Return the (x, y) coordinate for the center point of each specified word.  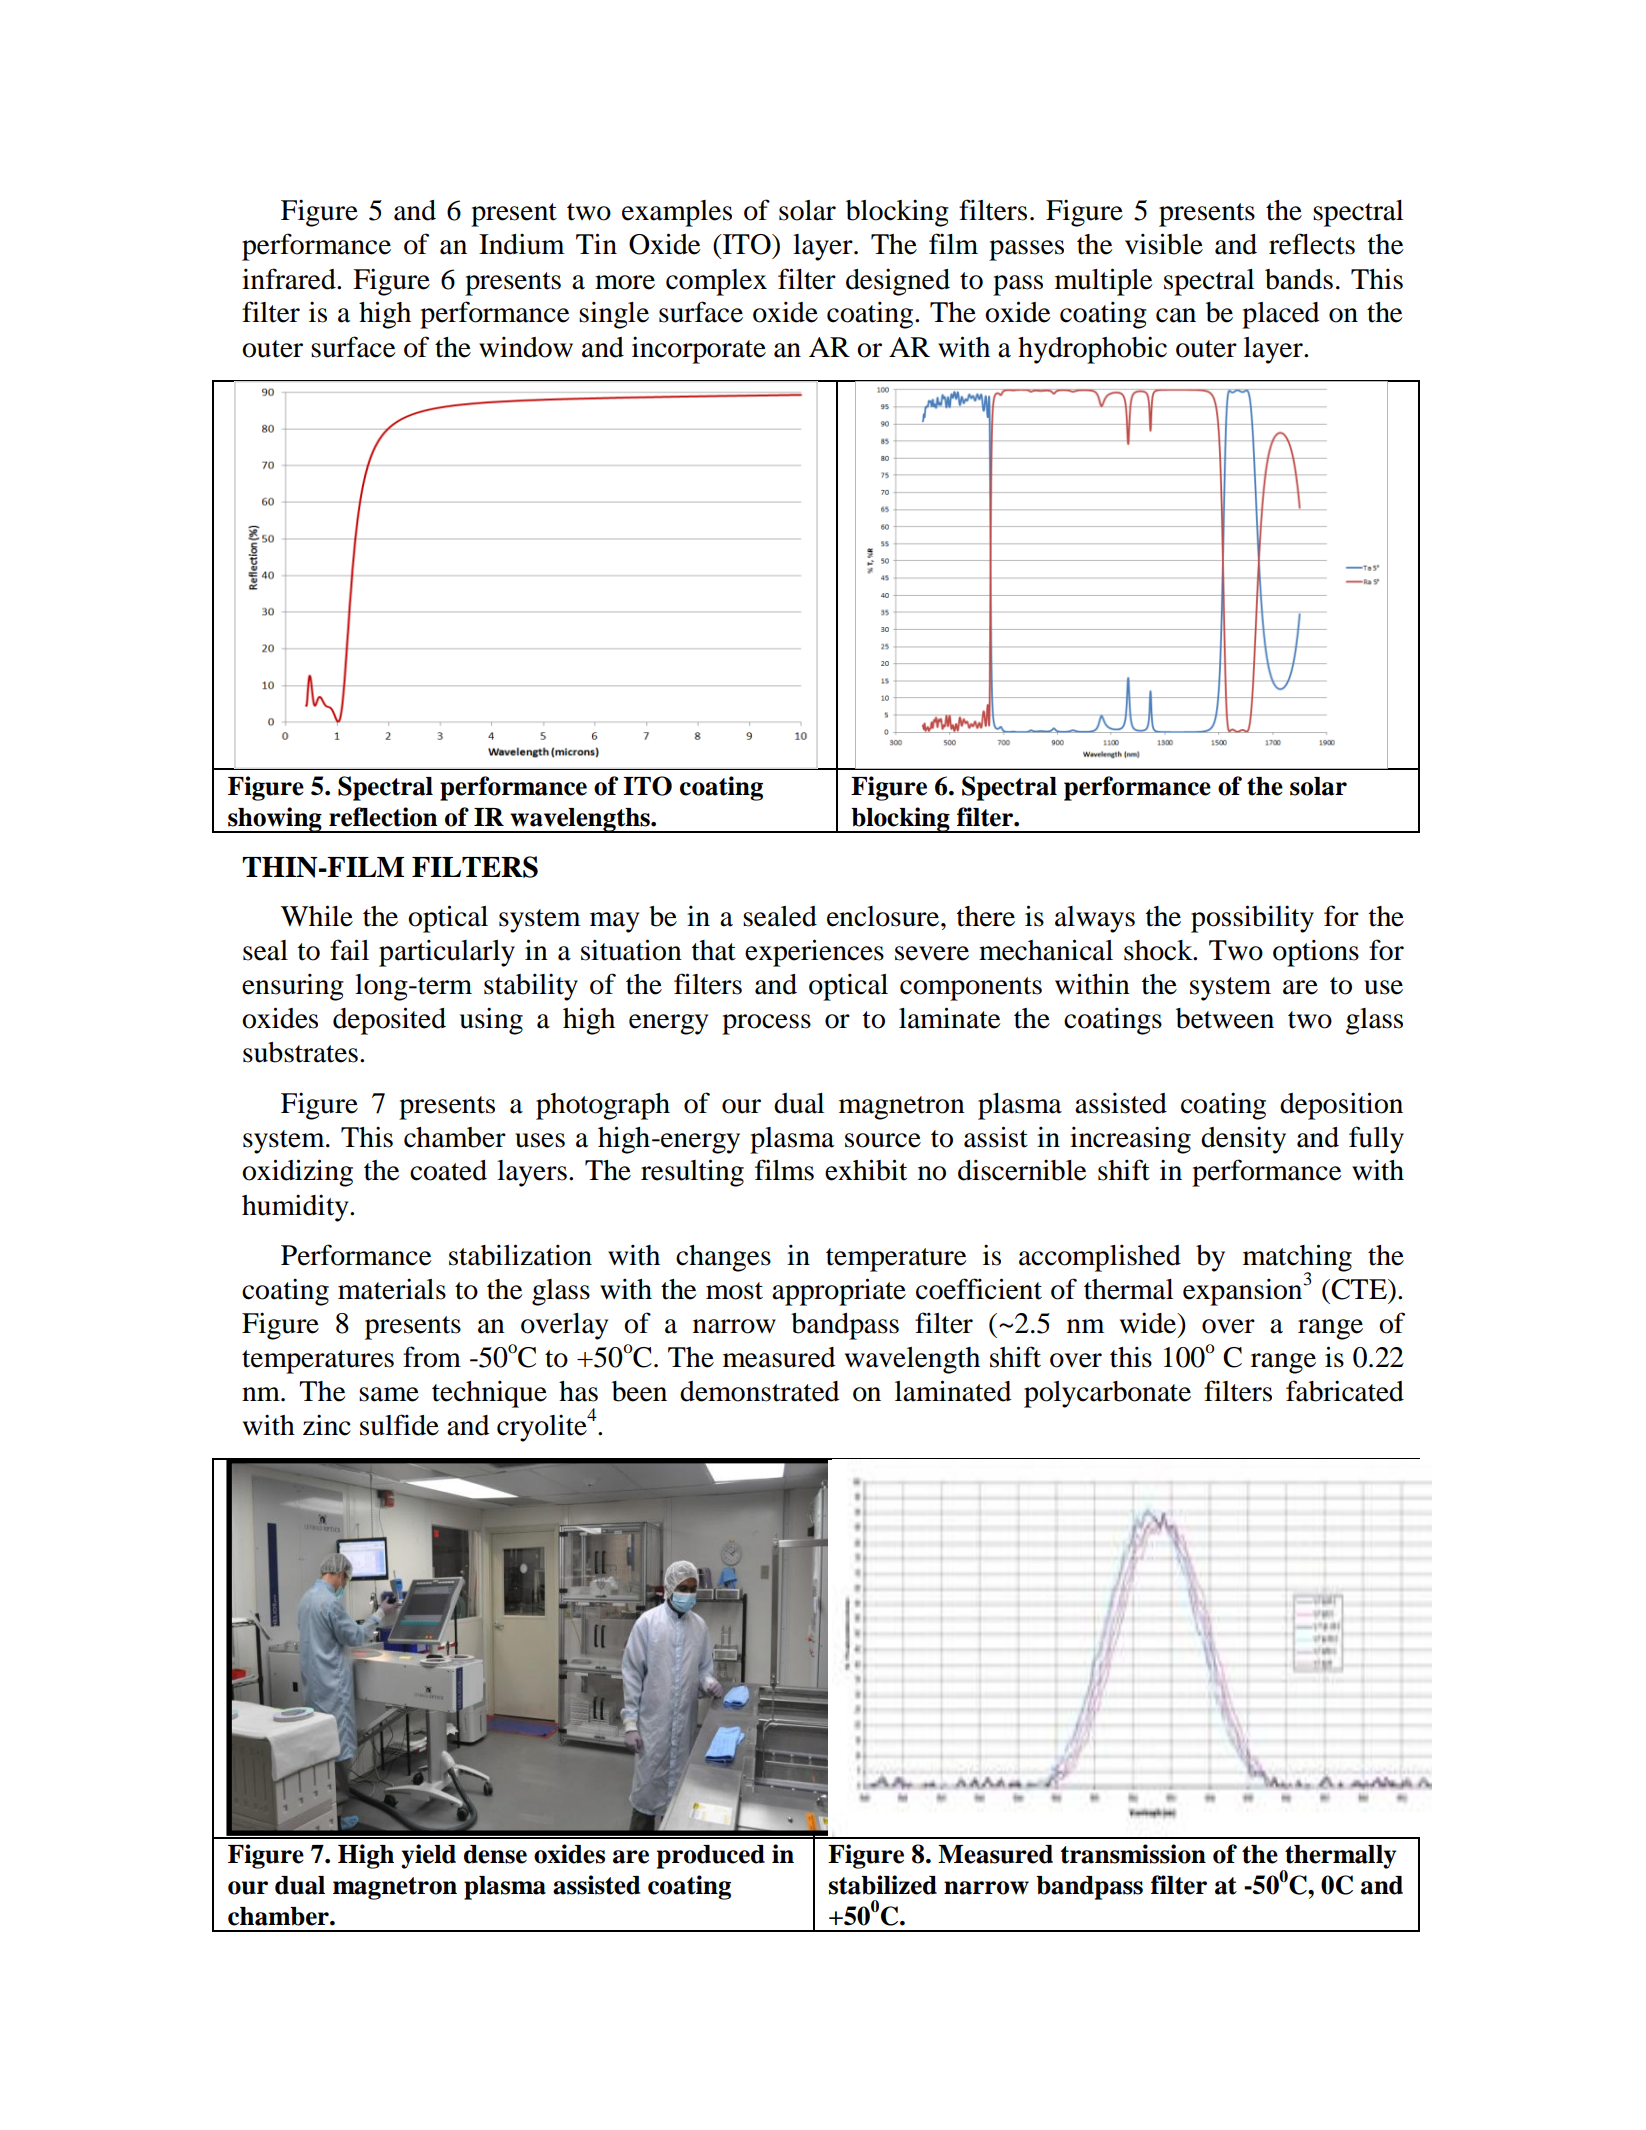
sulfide (399, 1425)
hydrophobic (1092, 350)
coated (448, 1170)
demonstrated (759, 1391)
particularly (447, 953)
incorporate (699, 350)
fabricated (1345, 1391)
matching (1297, 1259)
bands (1299, 279)
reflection (383, 817)
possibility (1252, 919)
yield (428, 1856)
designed (898, 282)
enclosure (883, 916)
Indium (521, 244)
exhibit (866, 1170)
